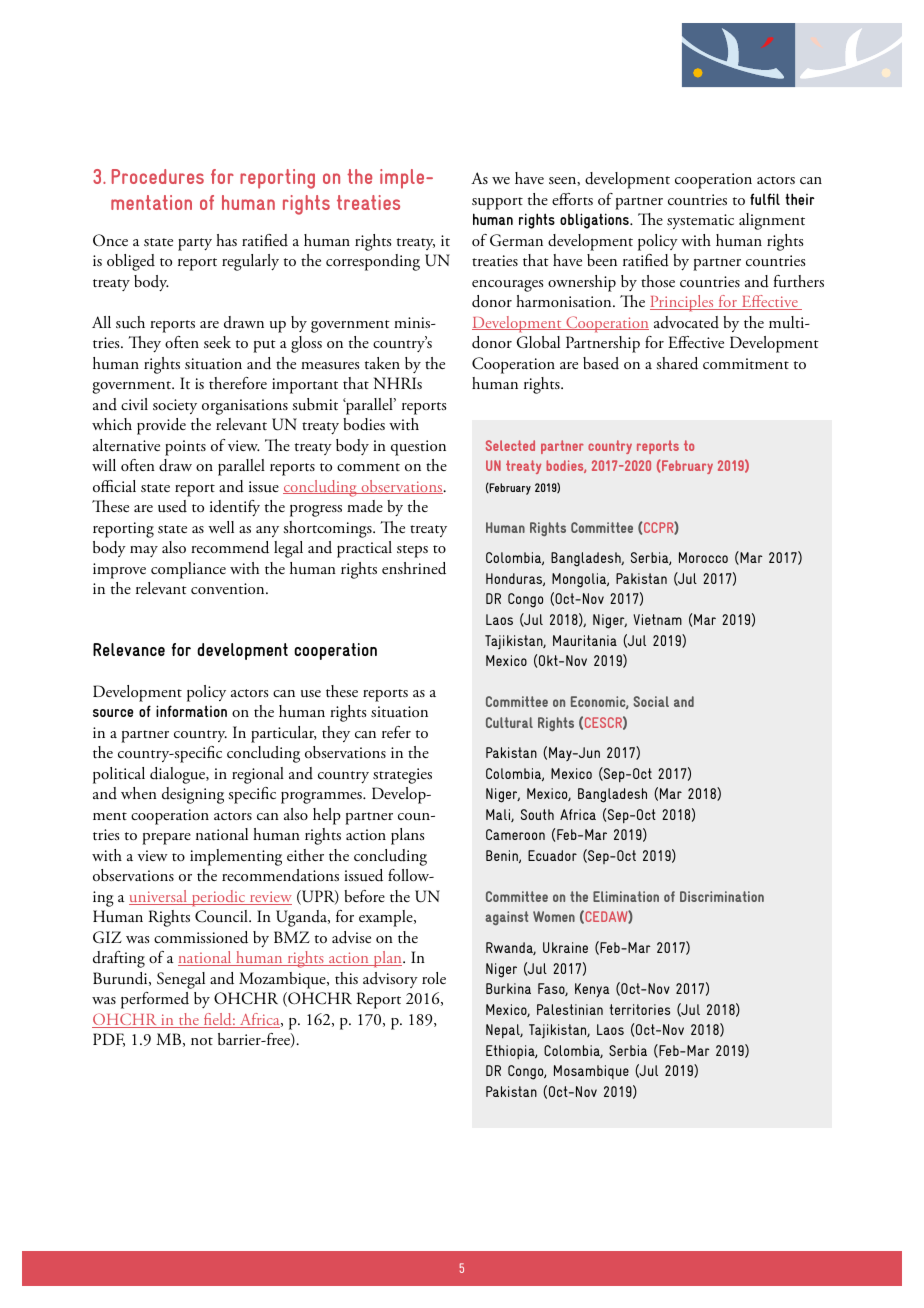 This screenshot has height=1308, width=924. What do you see at coordinates (155, 1000) in the screenshot?
I see `performed` at bounding box center [155, 1000].
